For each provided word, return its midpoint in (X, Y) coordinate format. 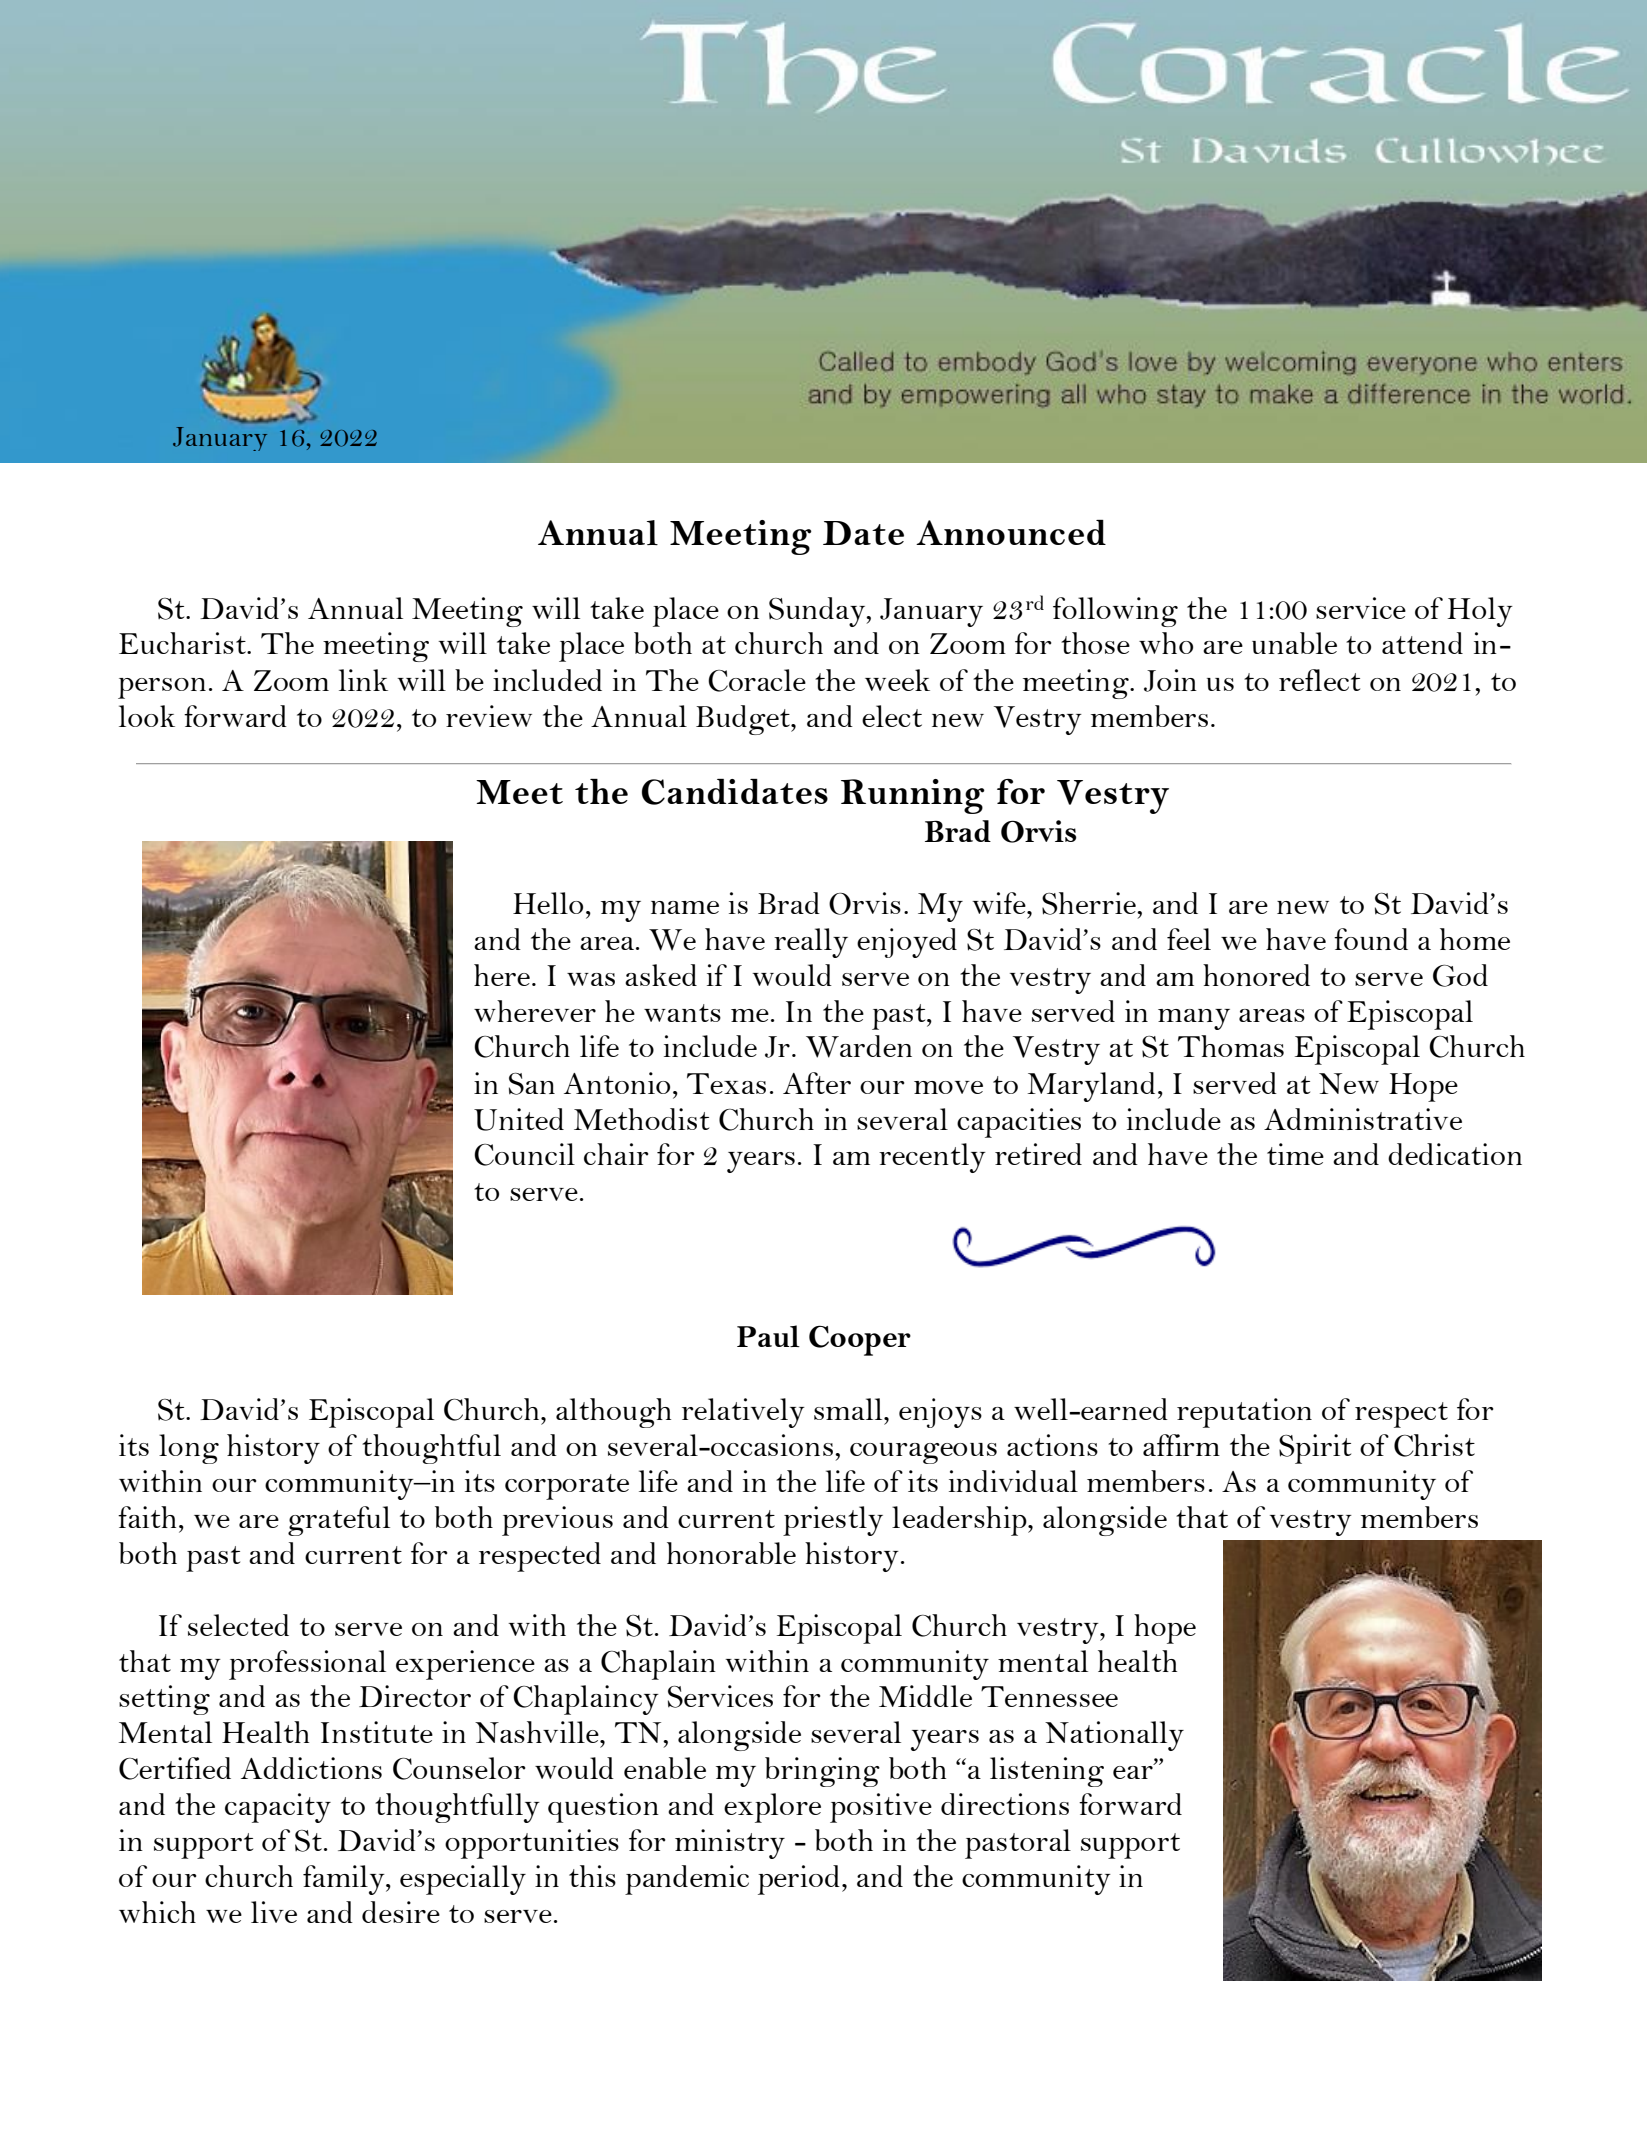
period (799, 1880)
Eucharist (183, 643)
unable (1294, 643)
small (849, 1409)
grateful (339, 1521)
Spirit (1315, 1449)
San (532, 1084)
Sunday (818, 612)
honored (1256, 975)
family (345, 1880)
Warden (859, 1046)
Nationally (1114, 1736)
